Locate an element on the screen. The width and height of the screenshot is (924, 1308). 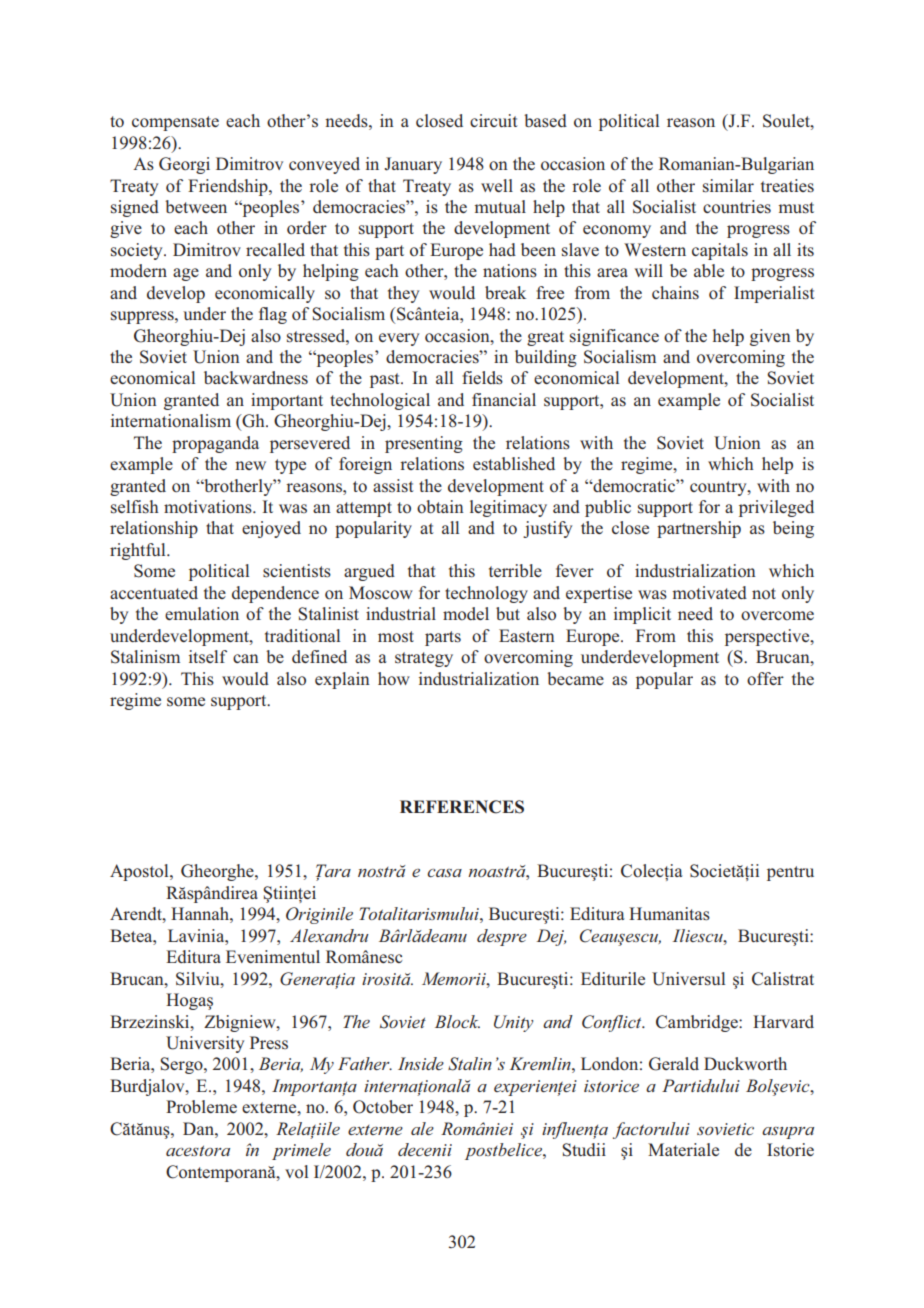
circuit is located at coordinates (494, 120).
